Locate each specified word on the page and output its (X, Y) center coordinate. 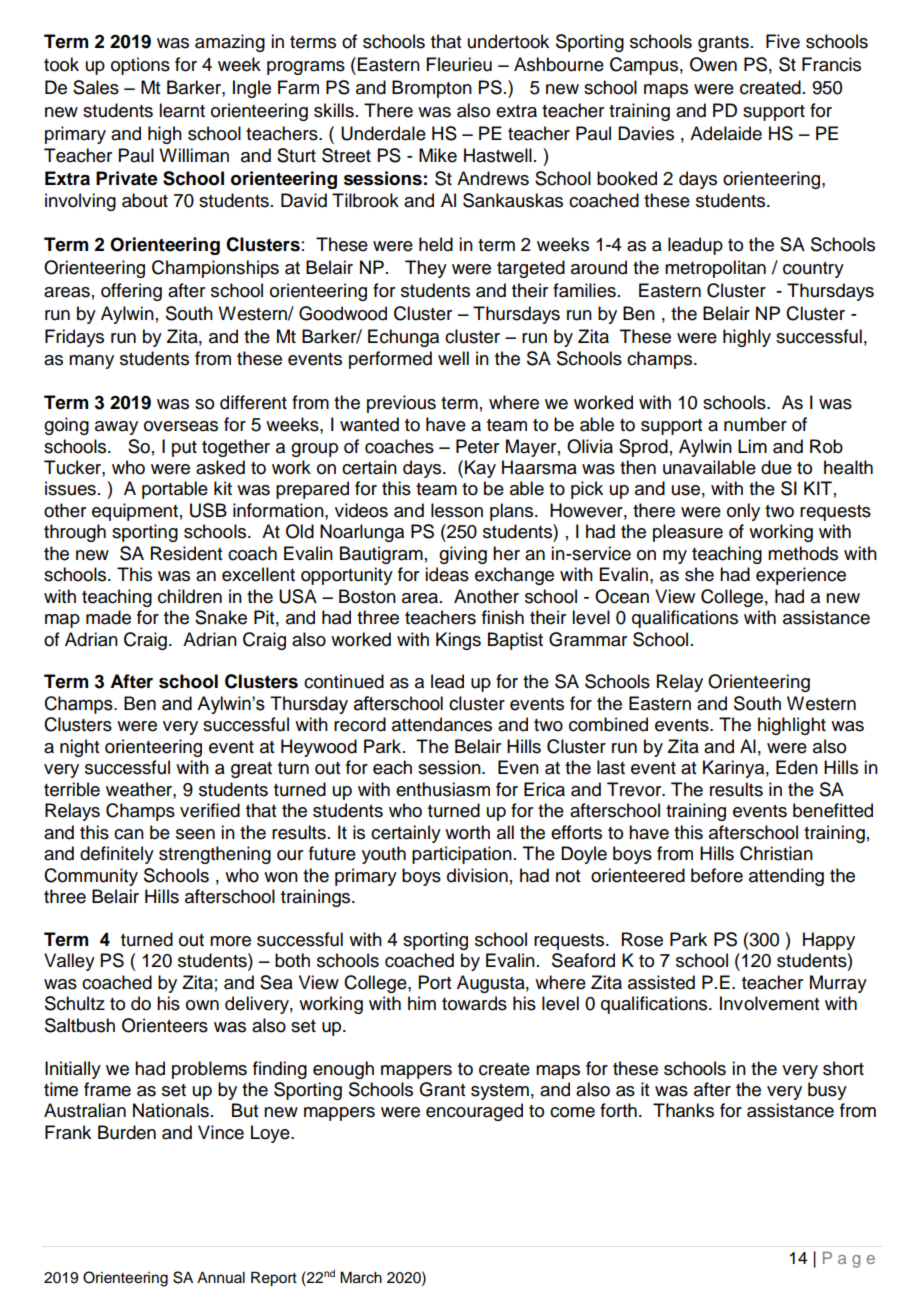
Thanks (683, 1110)
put (184, 449)
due (776, 467)
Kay (480, 469)
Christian (776, 853)
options (140, 66)
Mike (438, 155)
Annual (221, 1277)
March (361, 1278)
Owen (713, 64)
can (129, 834)
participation (462, 855)
